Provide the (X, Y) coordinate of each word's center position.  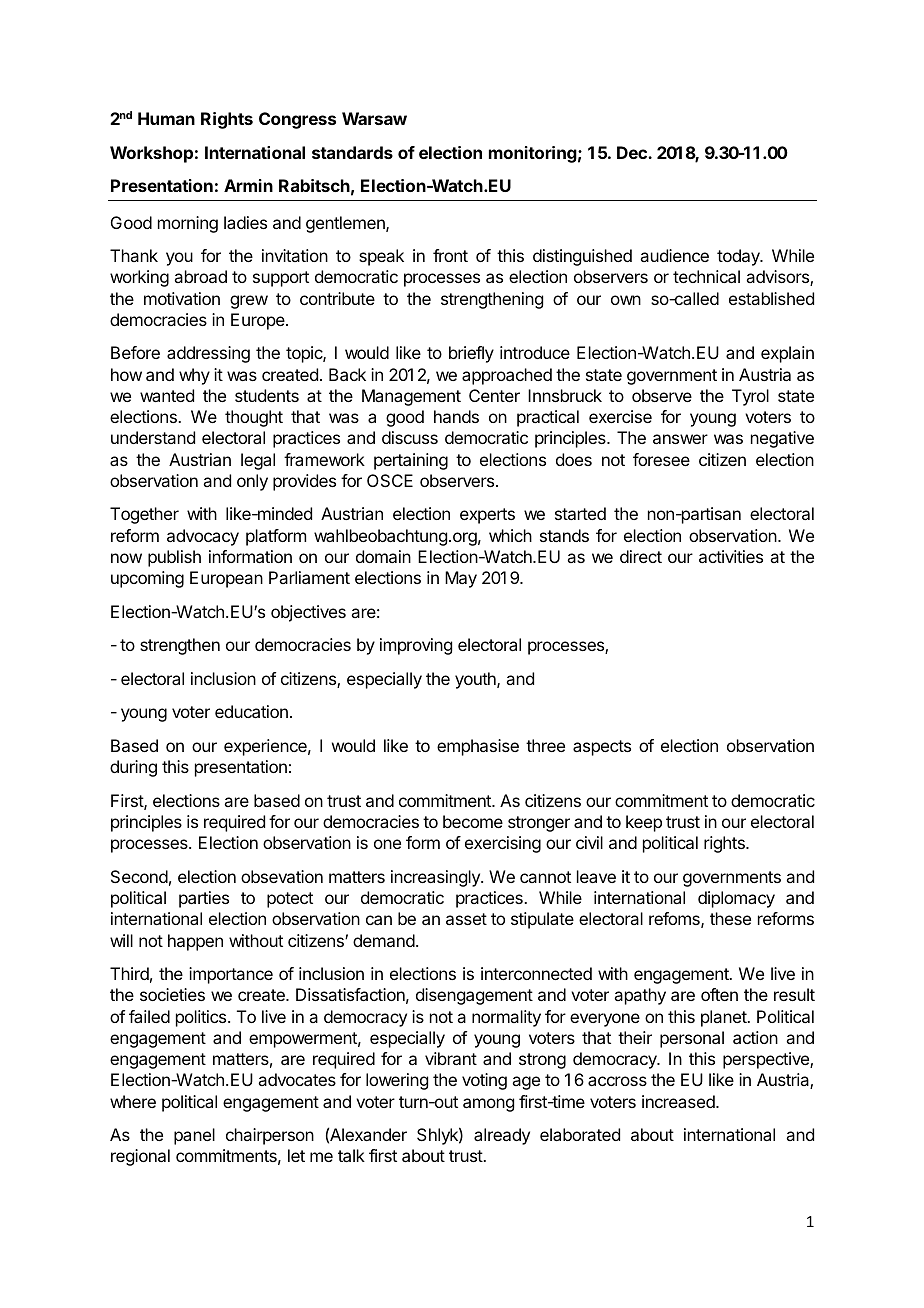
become (473, 821)
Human (166, 118)
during (133, 768)
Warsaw (374, 118)
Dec (633, 152)
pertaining (411, 461)
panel (194, 1136)
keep (644, 823)
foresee (661, 459)
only (252, 482)
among (488, 1105)
